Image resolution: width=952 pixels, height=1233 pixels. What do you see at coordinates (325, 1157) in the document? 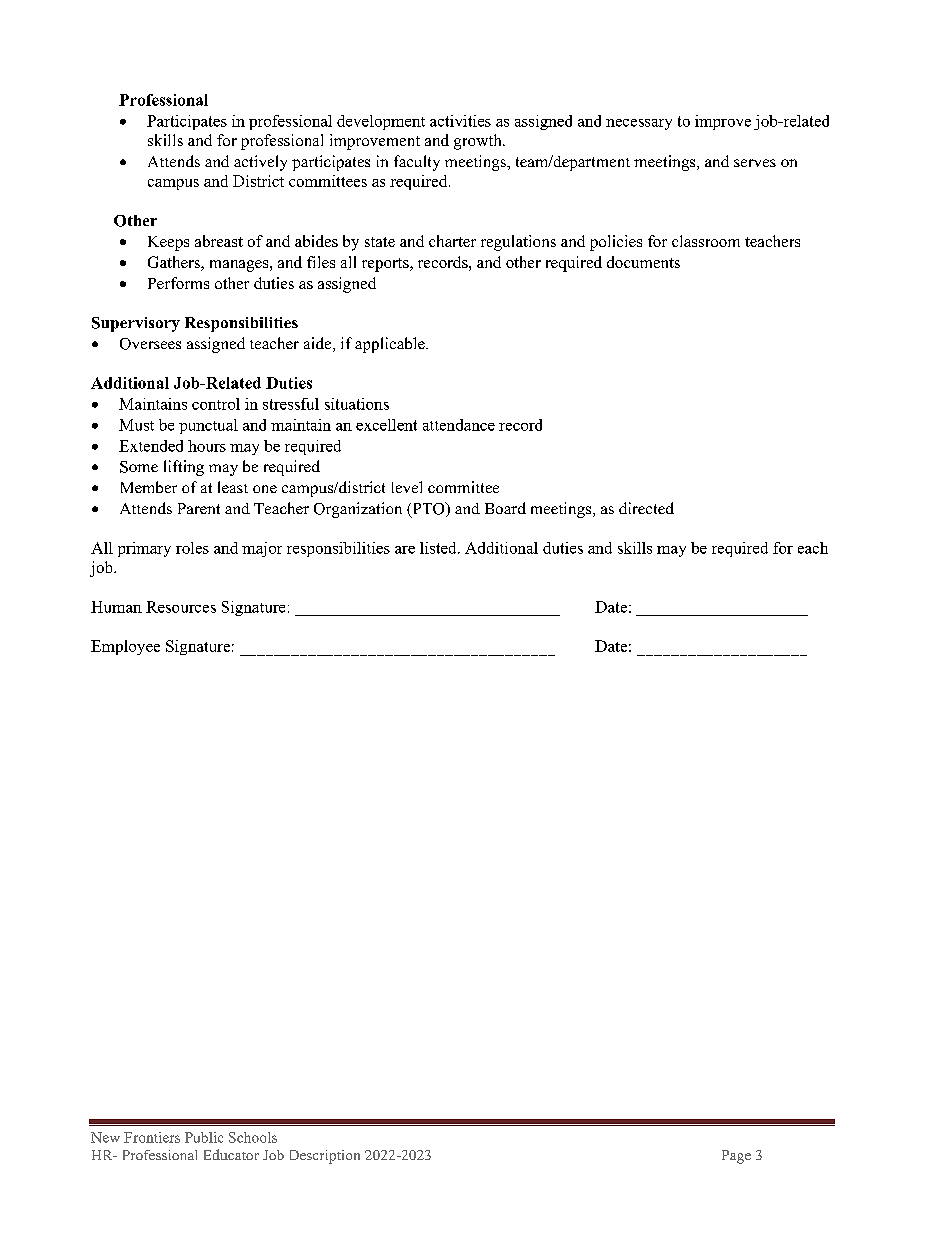
I see `Description` at bounding box center [325, 1157].
